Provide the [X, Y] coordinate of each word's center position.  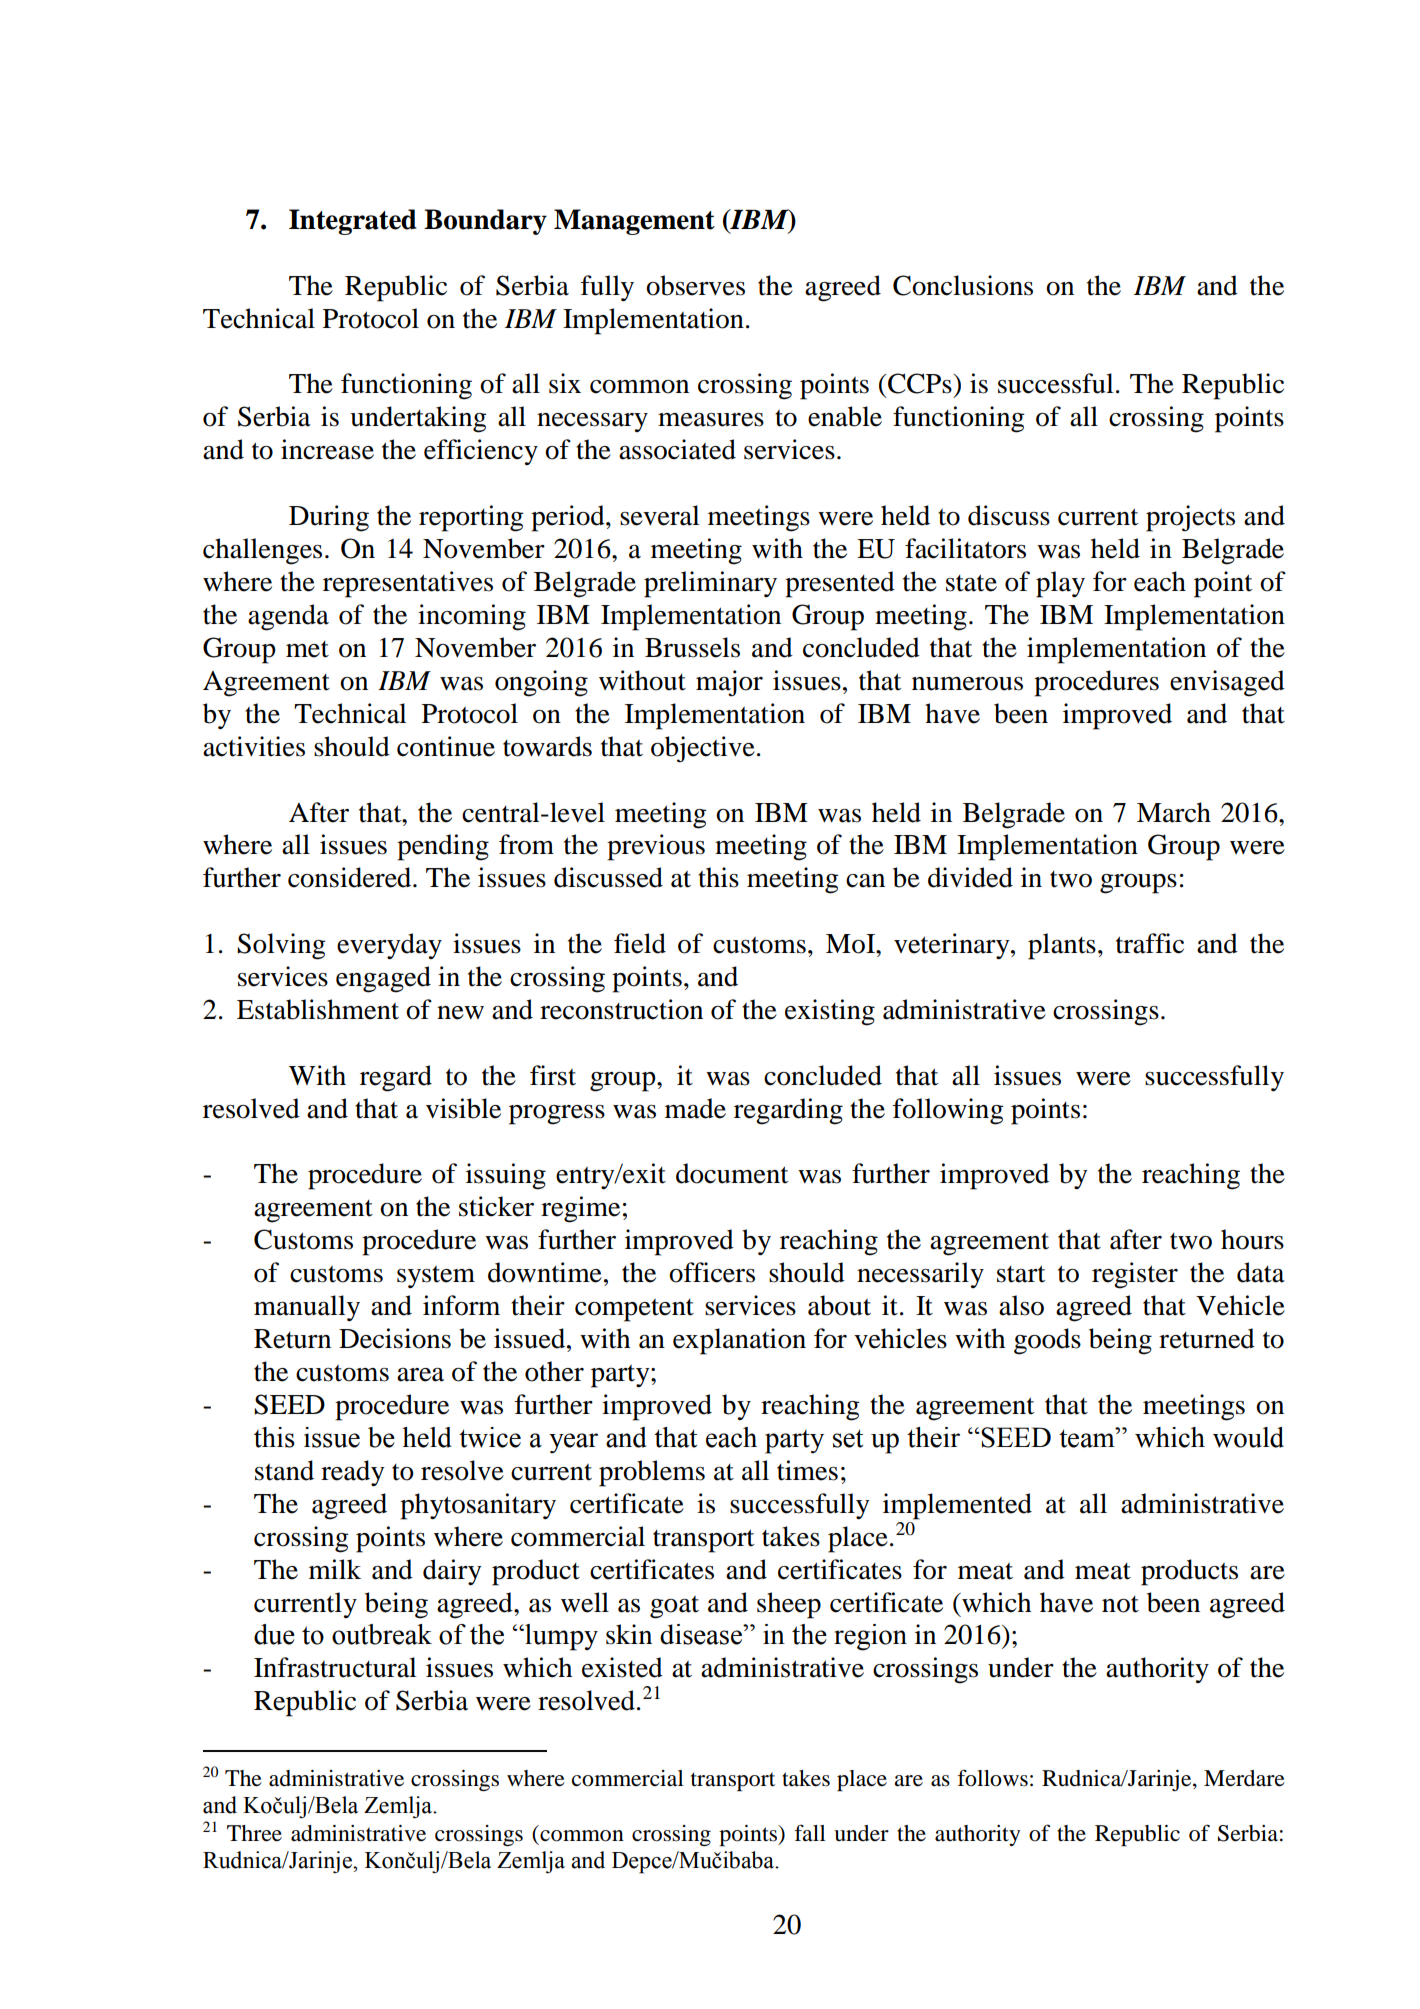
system [436, 1277]
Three [254, 1833]
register [1135, 1275]
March [1174, 812]
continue [446, 746]
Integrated [352, 222]
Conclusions [963, 285]
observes [695, 285]
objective [703, 749]
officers [712, 1272]
